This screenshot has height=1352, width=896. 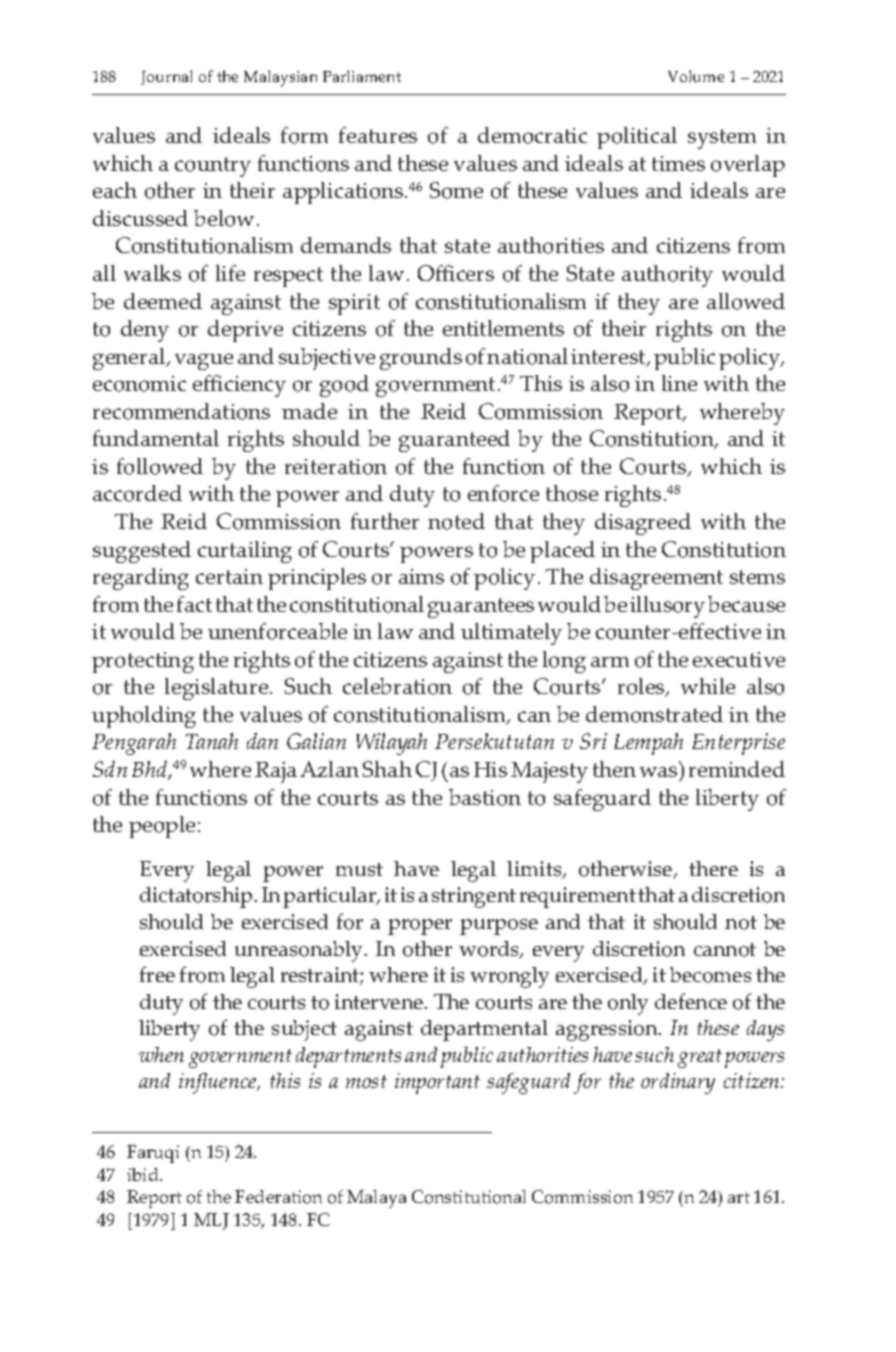 I want to click on Volume, so click(x=696, y=76).
